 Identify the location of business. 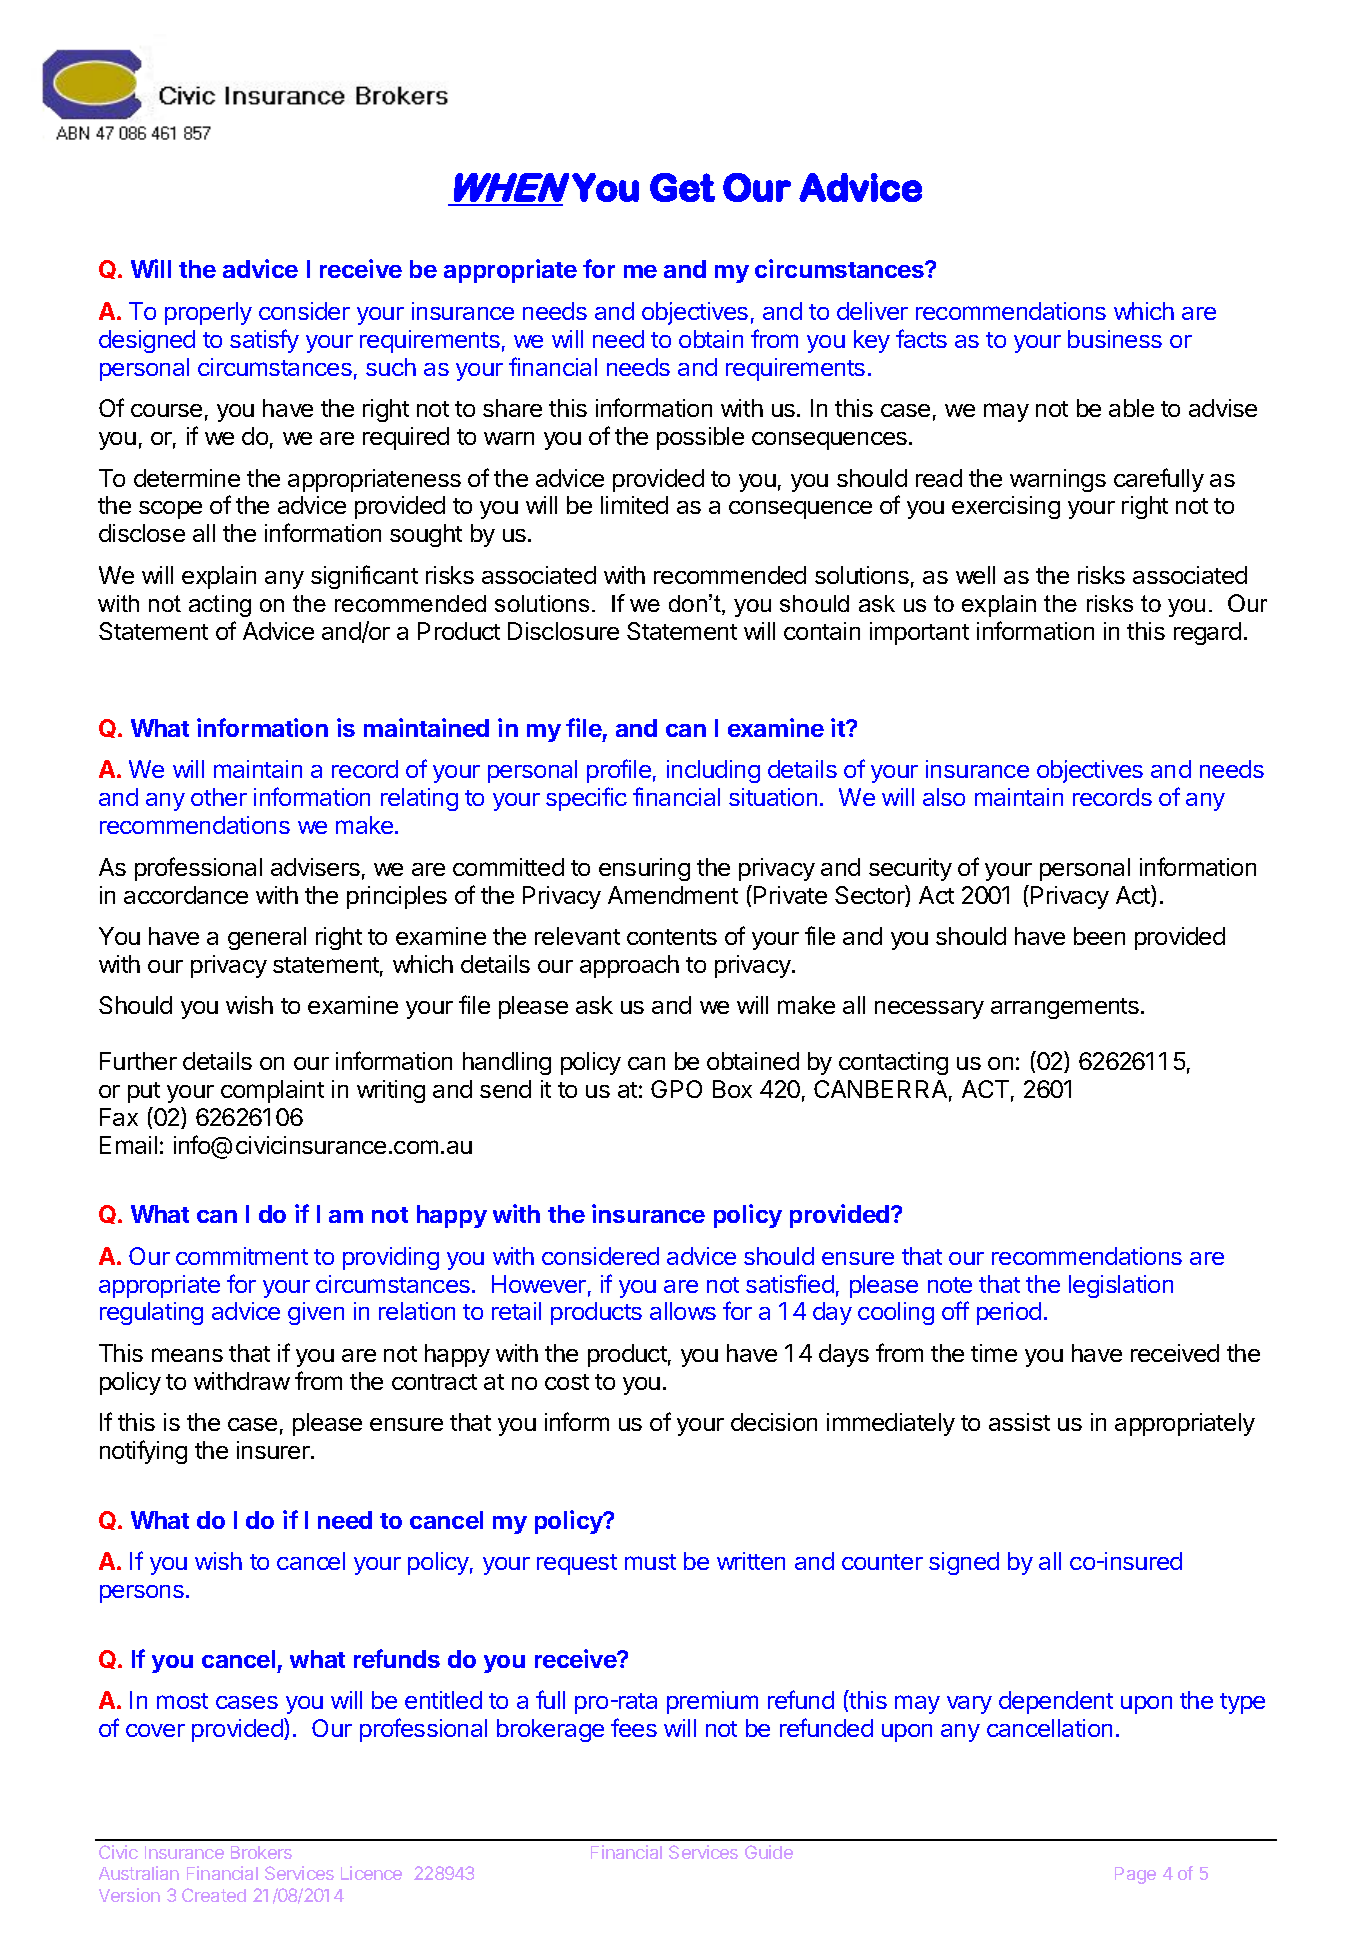
(1115, 339).
